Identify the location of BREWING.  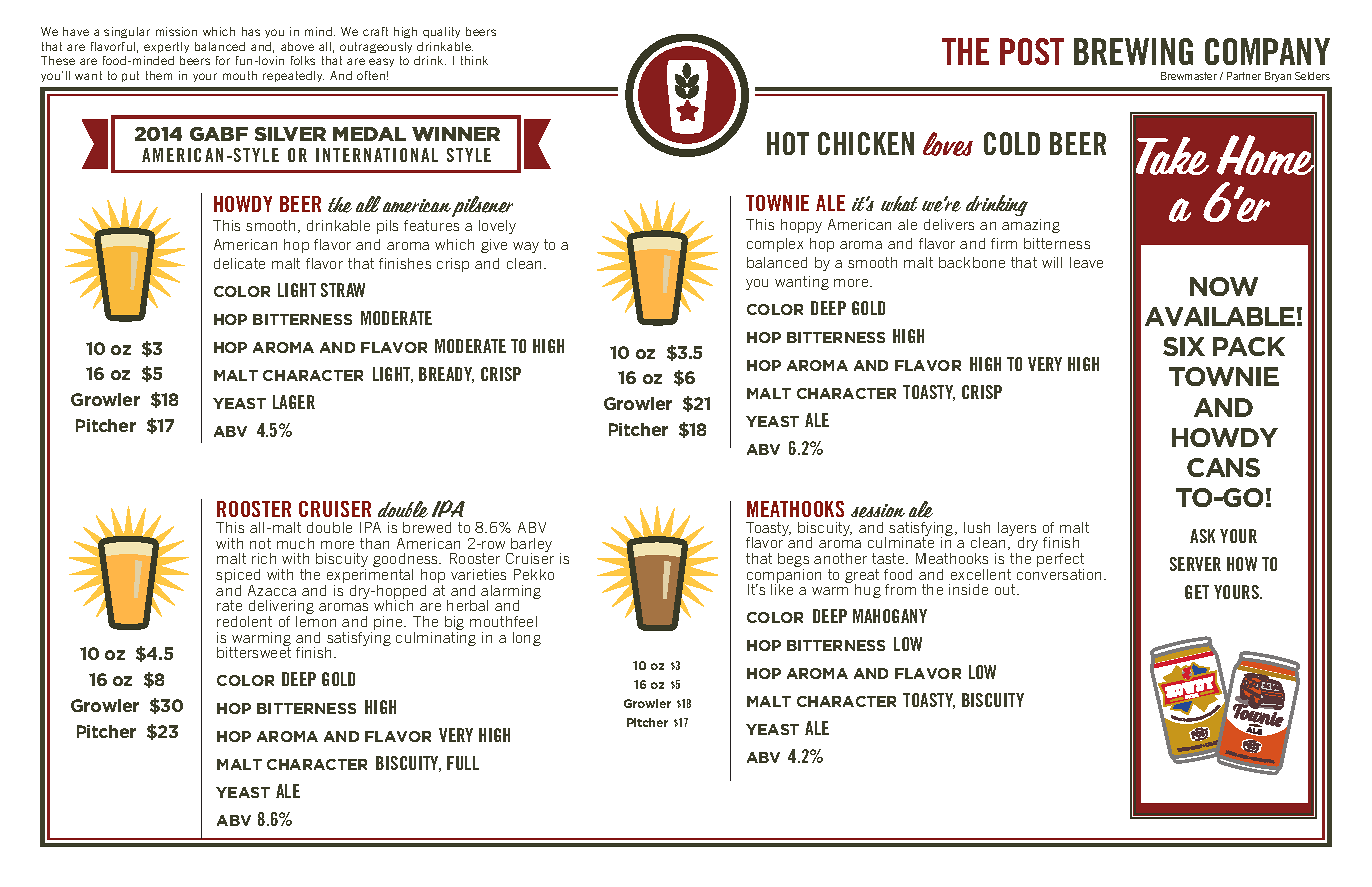
(1133, 51).
